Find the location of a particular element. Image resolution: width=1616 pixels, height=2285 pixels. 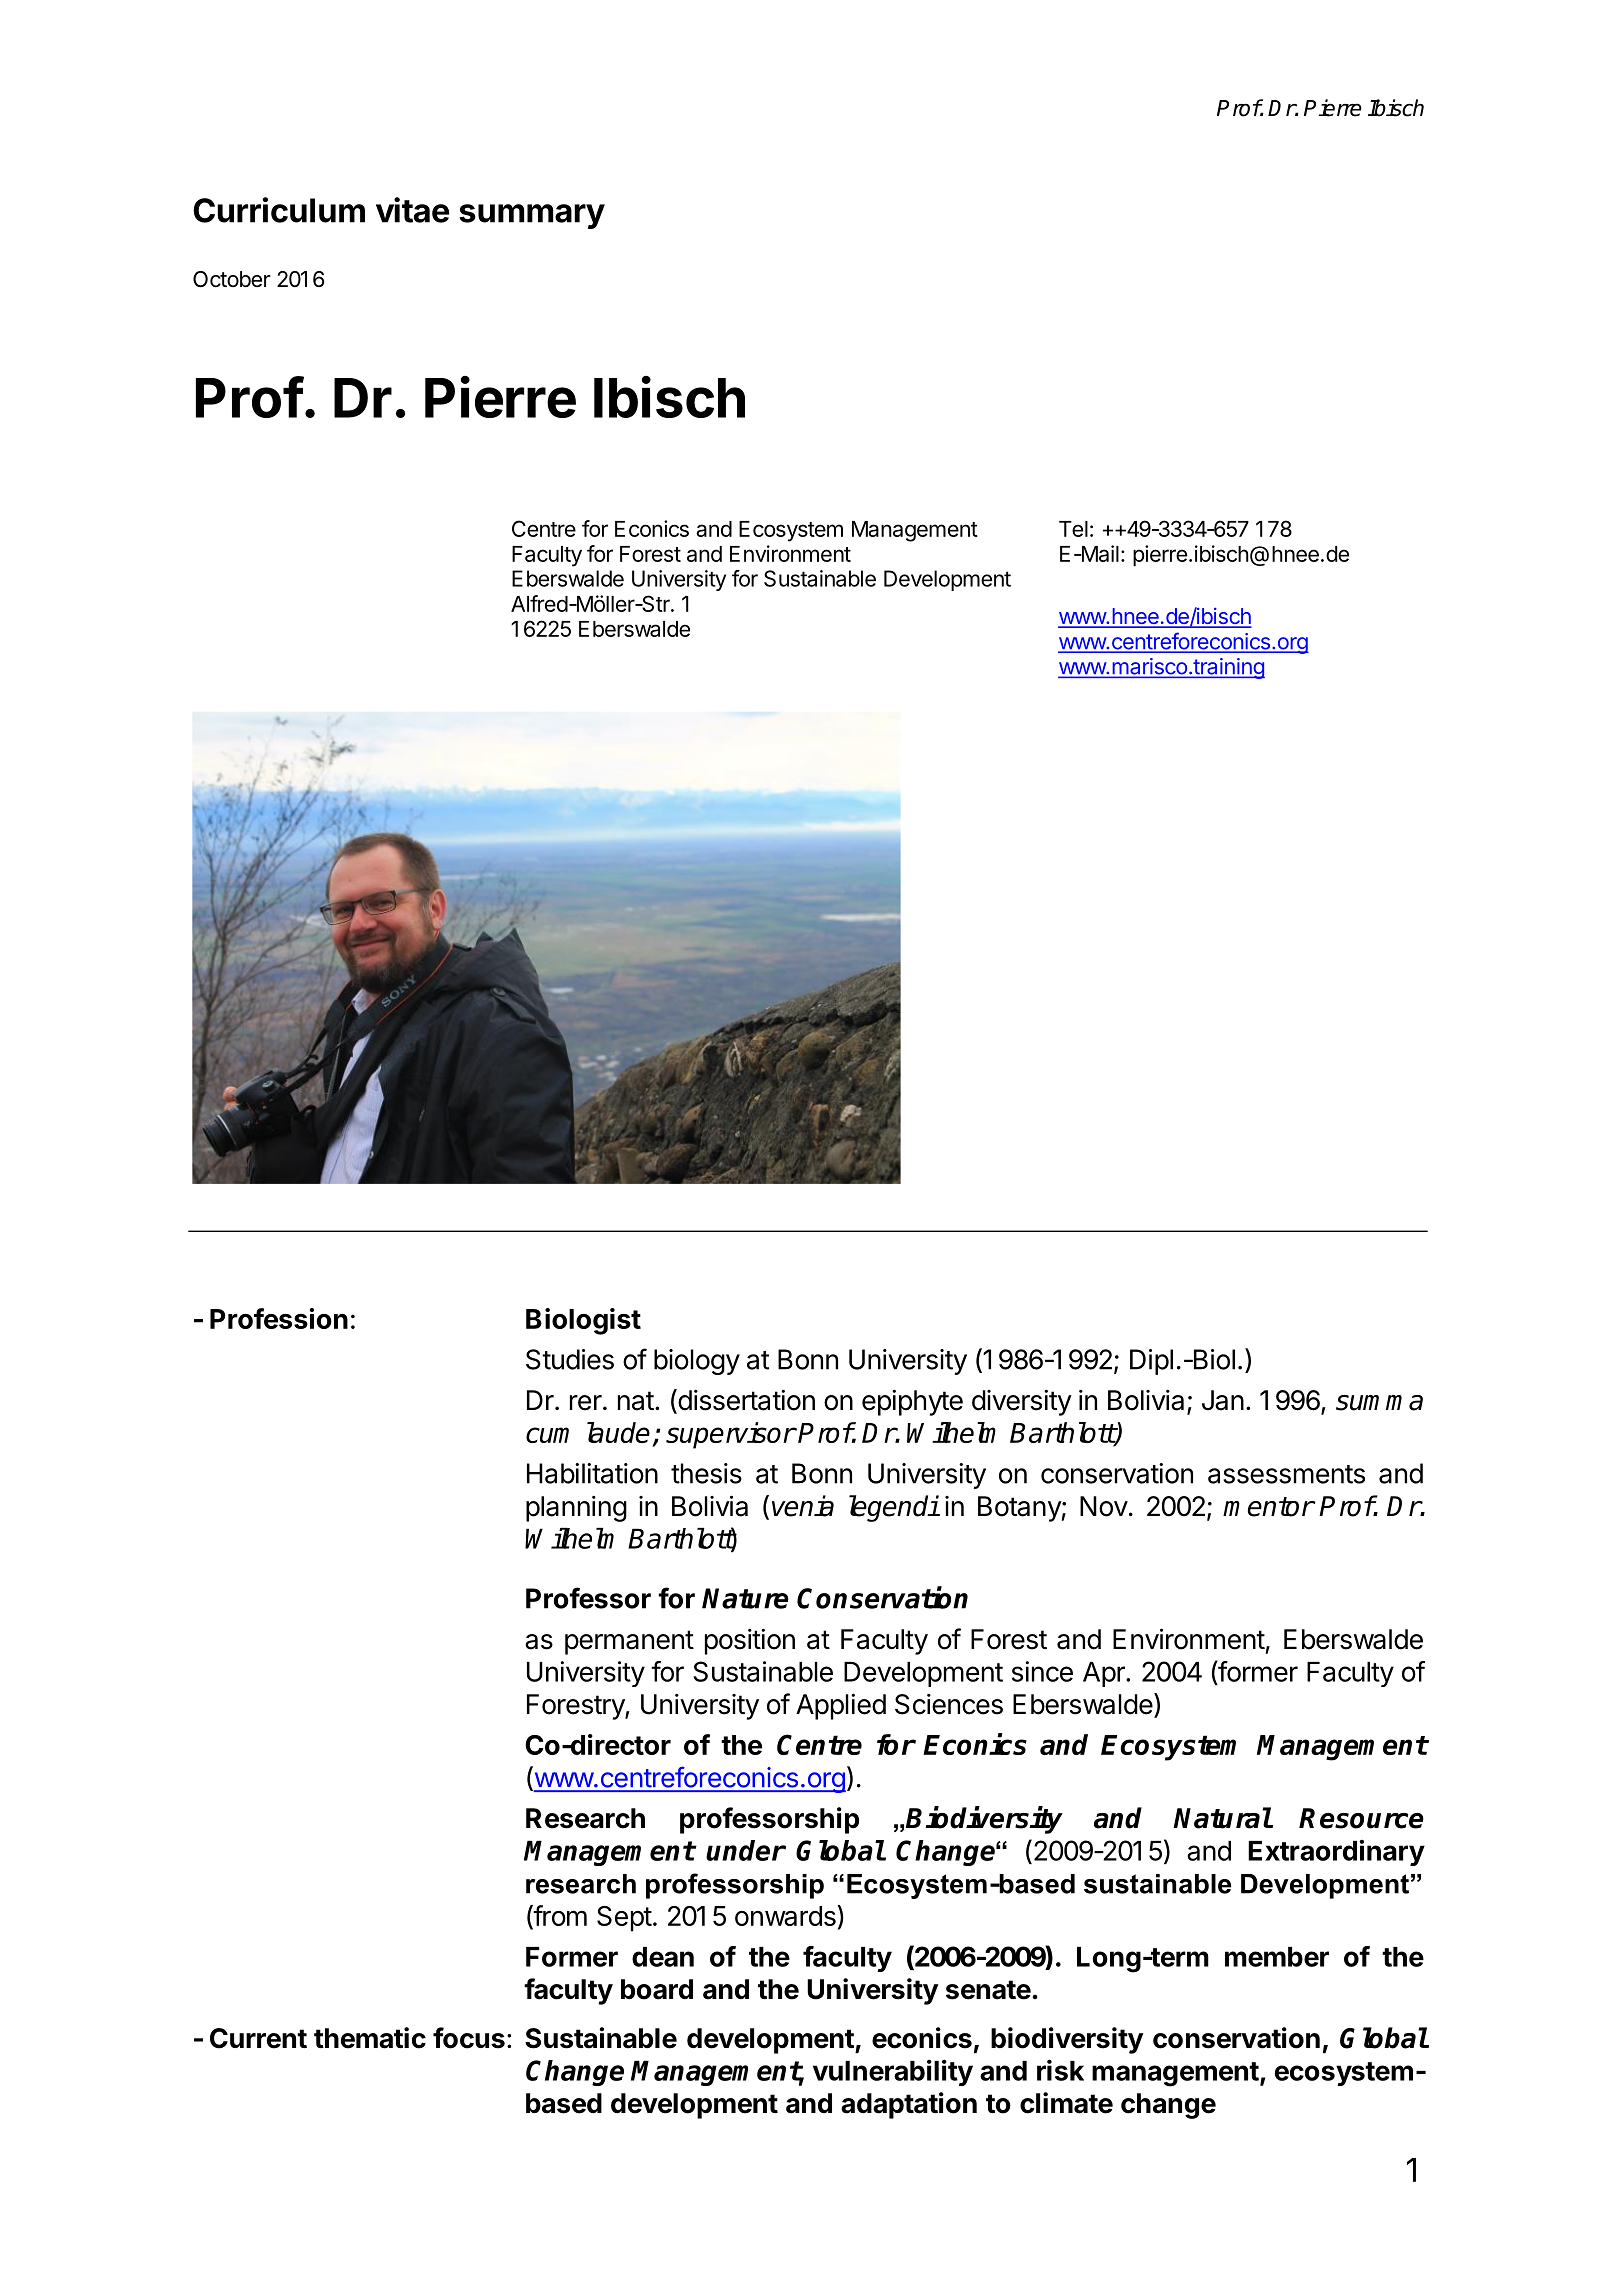

Curriculum is located at coordinates (279, 210).
